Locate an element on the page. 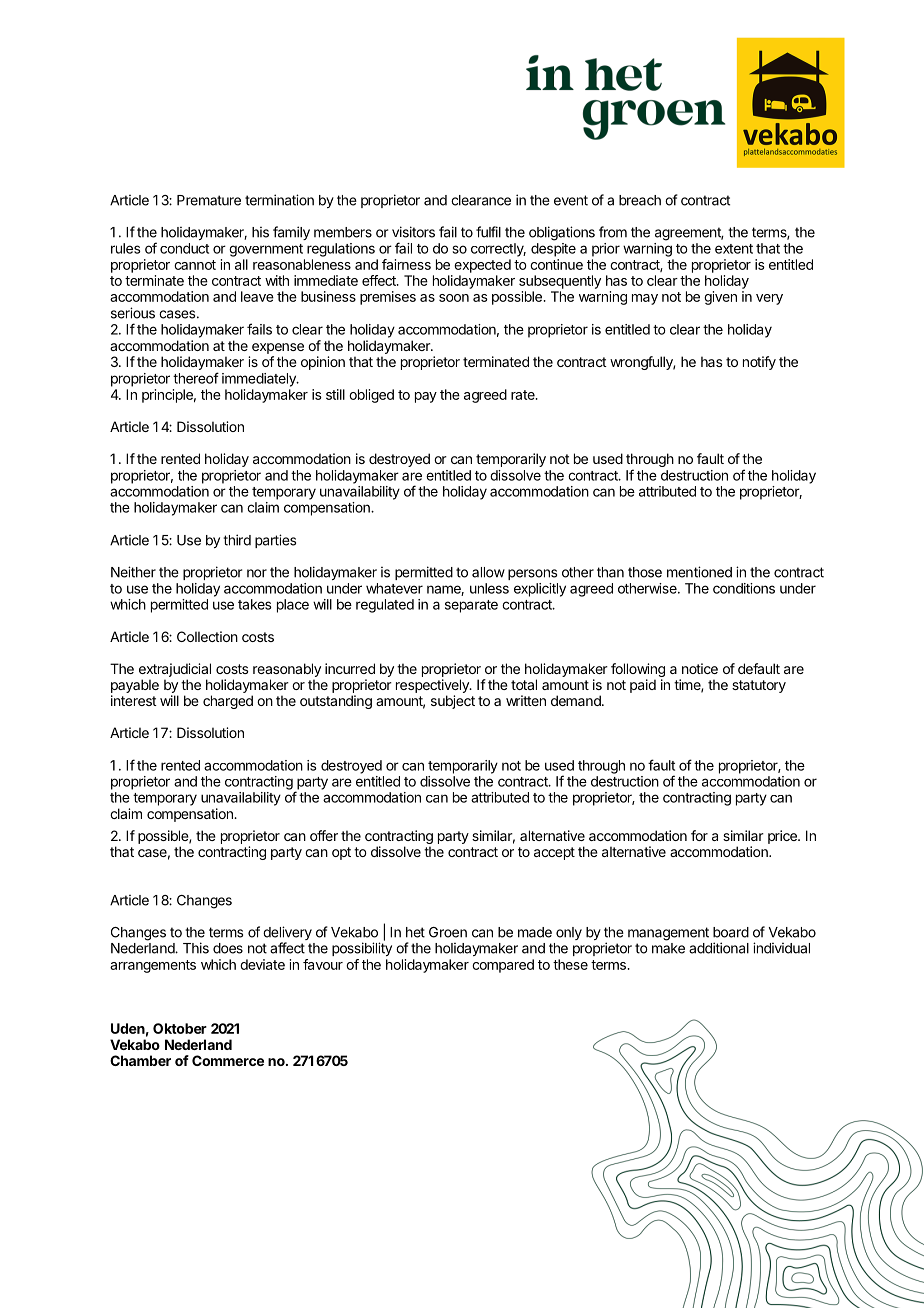 This page has width=924, height=1308. Oktober is located at coordinates (180, 1028).
